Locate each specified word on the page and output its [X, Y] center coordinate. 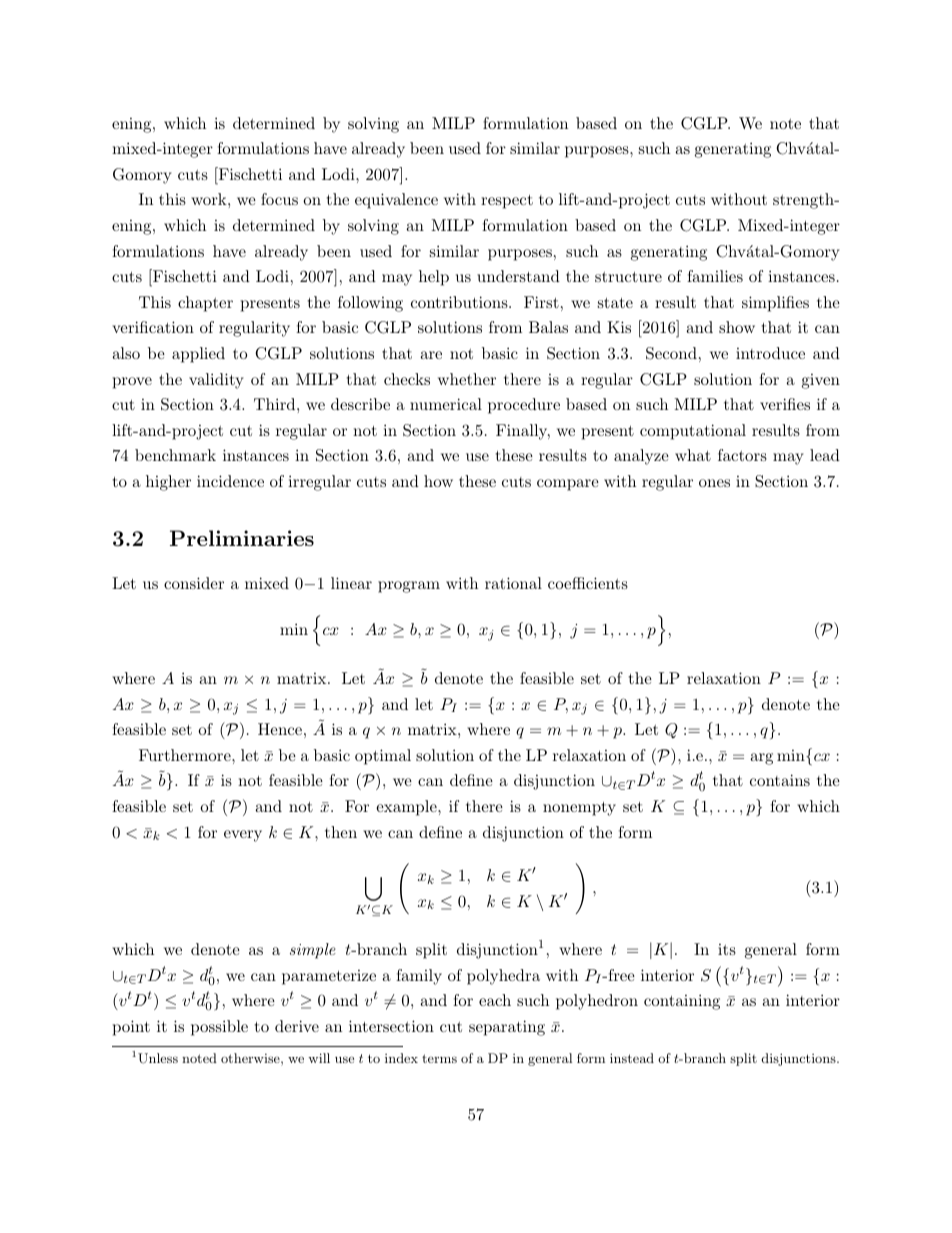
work [210, 199]
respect [507, 201]
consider [194, 583]
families [715, 276]
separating [507, 1028]
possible [219, 1028]
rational [513, 583]
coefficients [588, 583]
